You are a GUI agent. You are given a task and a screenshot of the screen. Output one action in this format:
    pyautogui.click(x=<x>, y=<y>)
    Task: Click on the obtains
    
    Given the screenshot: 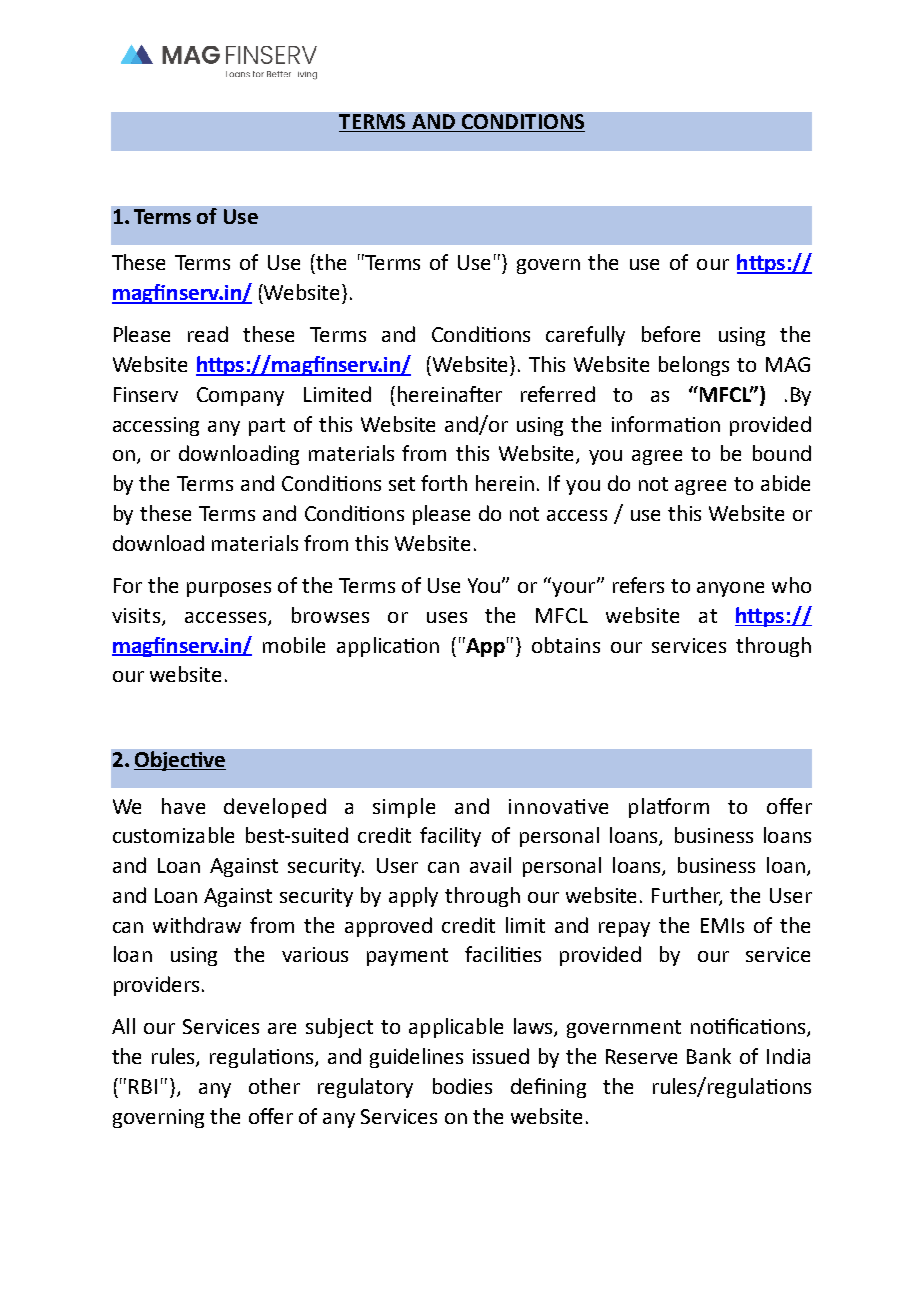 What is the action you would take?
    pyautogui.click(x=566, y=645)
